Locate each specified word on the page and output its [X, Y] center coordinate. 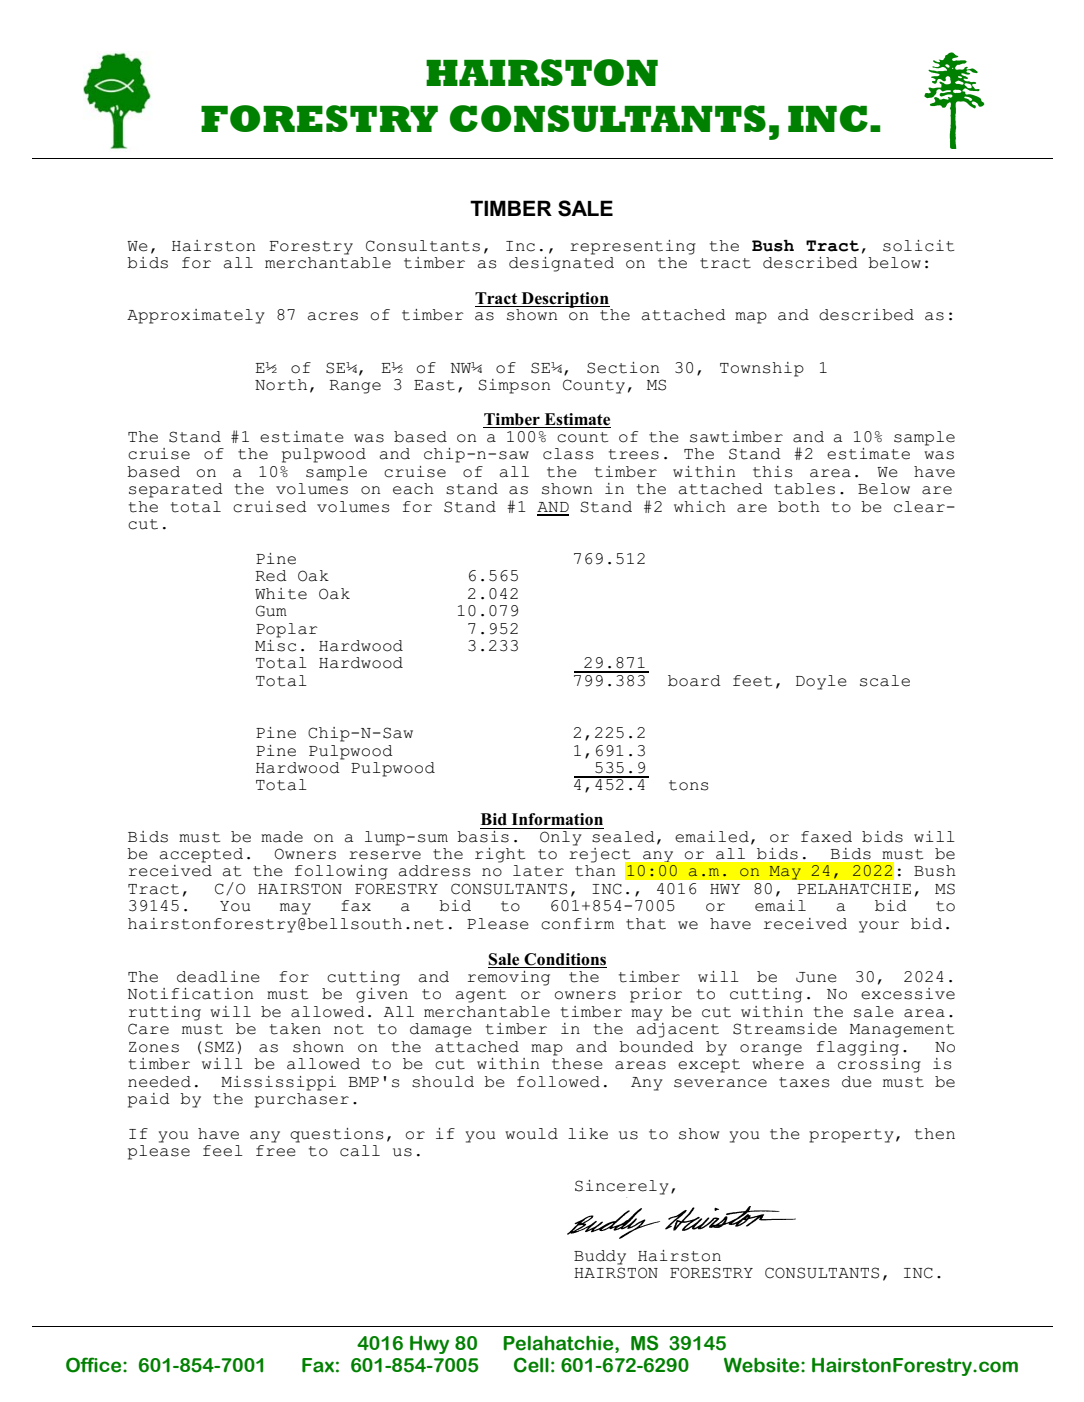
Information [557, 819]
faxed [826, 837]
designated [561, 263]
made [282, 837]
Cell [531, 1365]
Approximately [196, 316]
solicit [918, 246]
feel [223, 1151]
